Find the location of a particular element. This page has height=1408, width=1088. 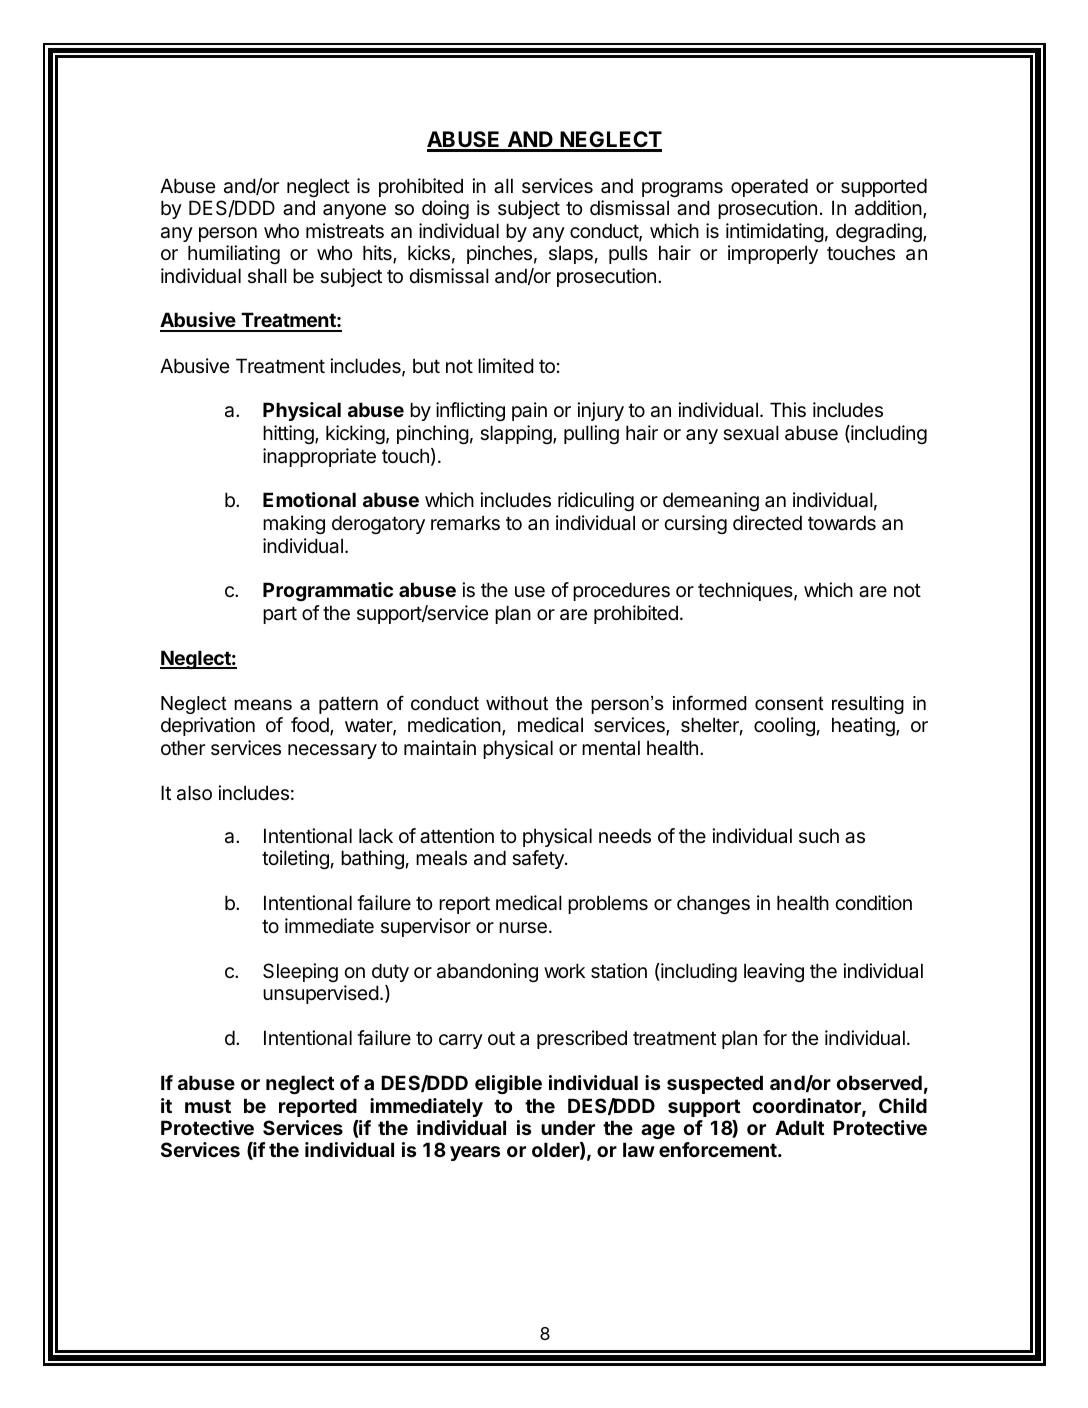

consent is located at coordinates (789, 703).
